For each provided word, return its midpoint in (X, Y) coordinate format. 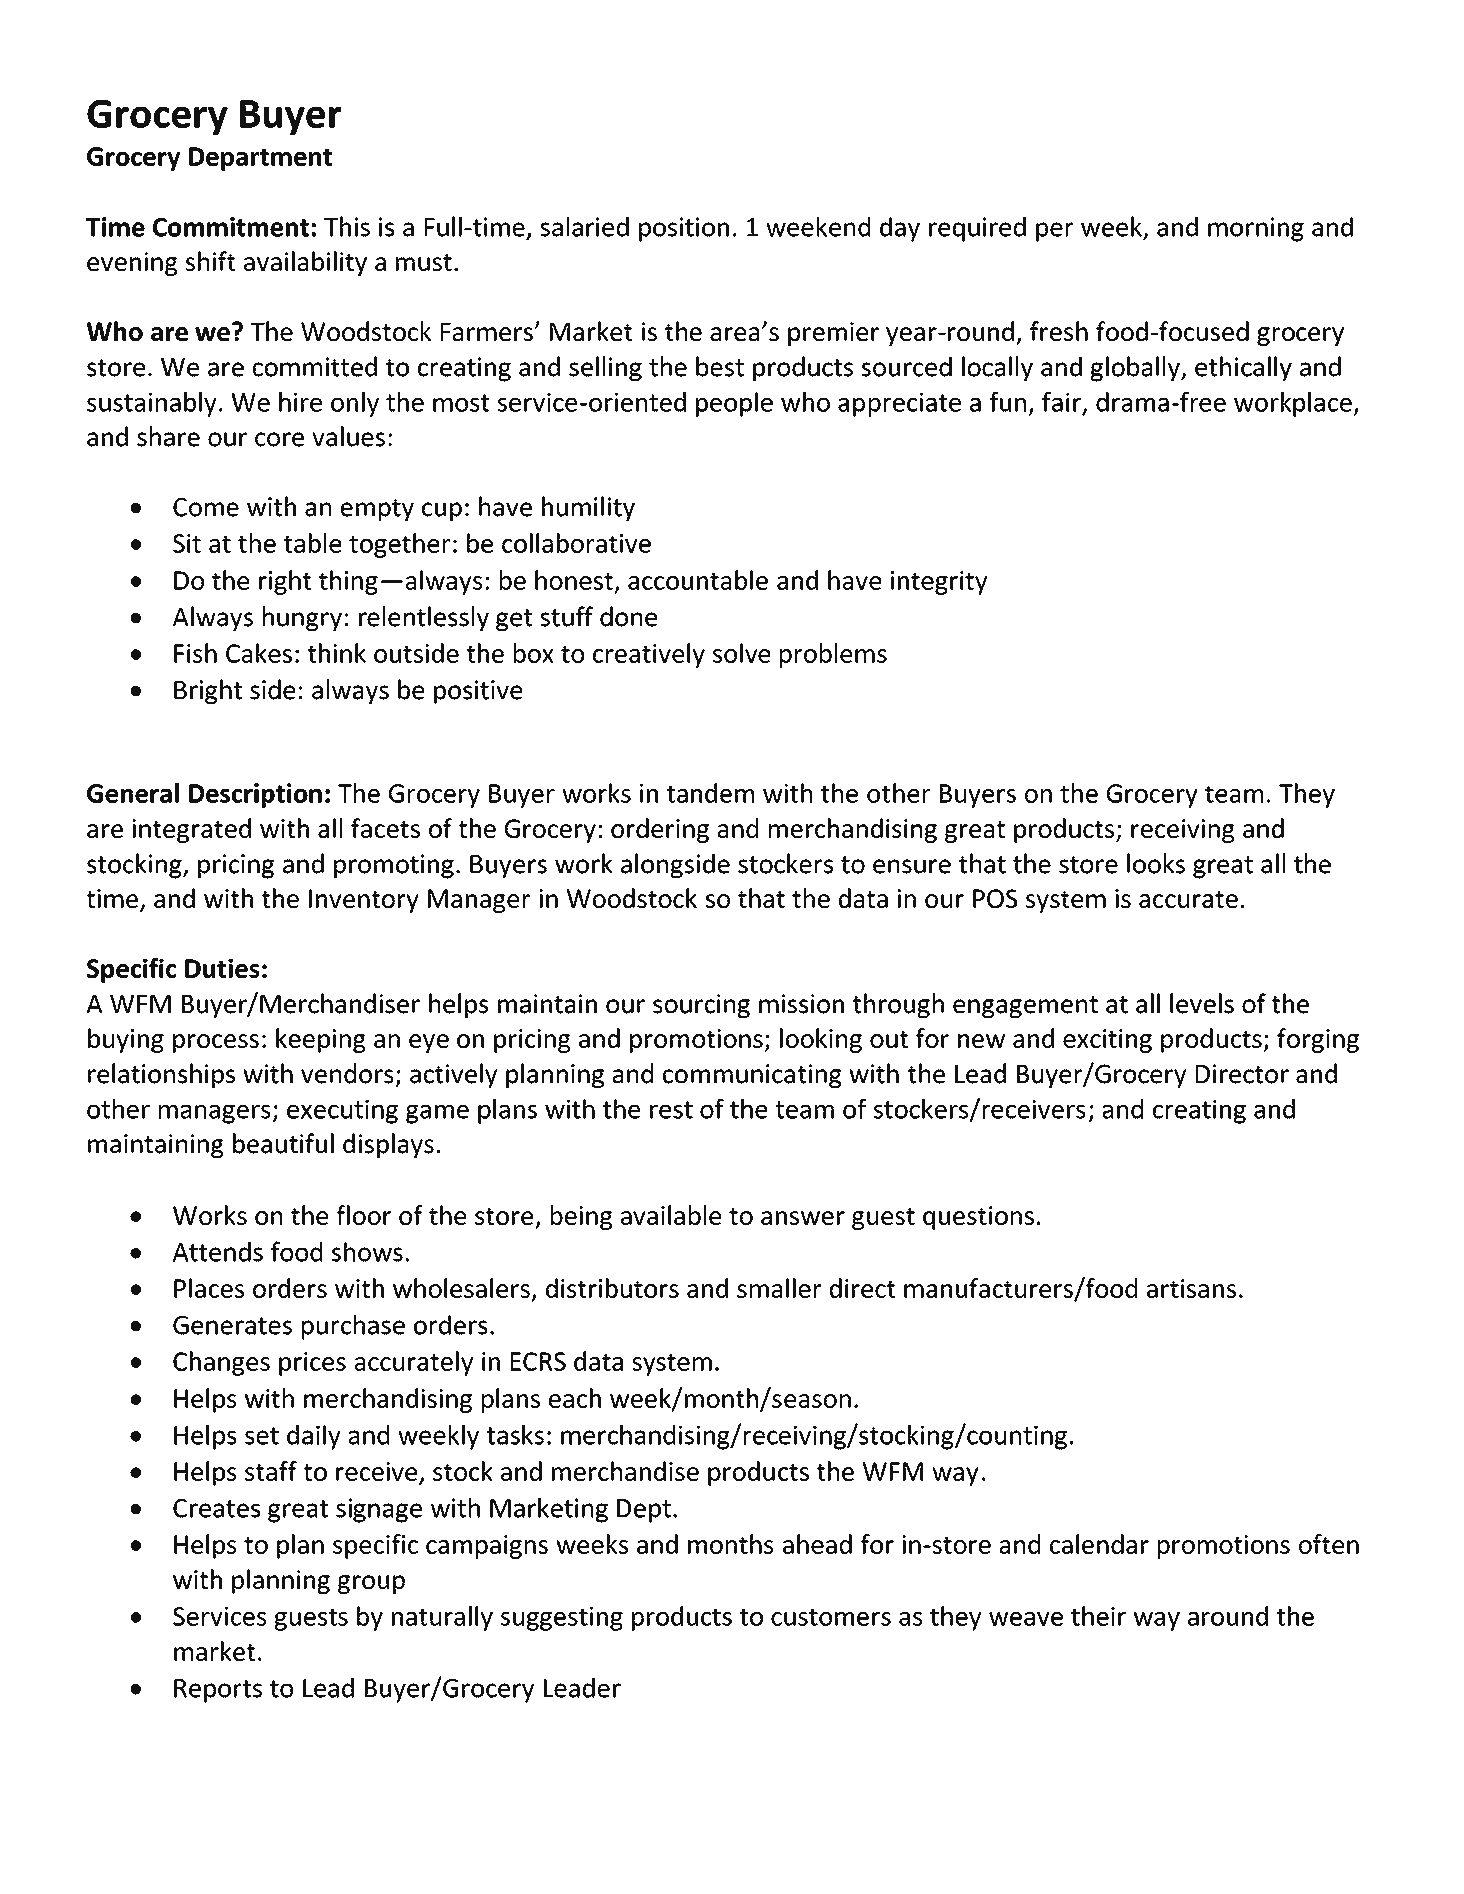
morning (1256, 229)
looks (1156, 863)
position (684, 229)
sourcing (701, 1006)
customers (831, 1617)
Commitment (231, 227)
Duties (222, 968)
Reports (218, 1691)
